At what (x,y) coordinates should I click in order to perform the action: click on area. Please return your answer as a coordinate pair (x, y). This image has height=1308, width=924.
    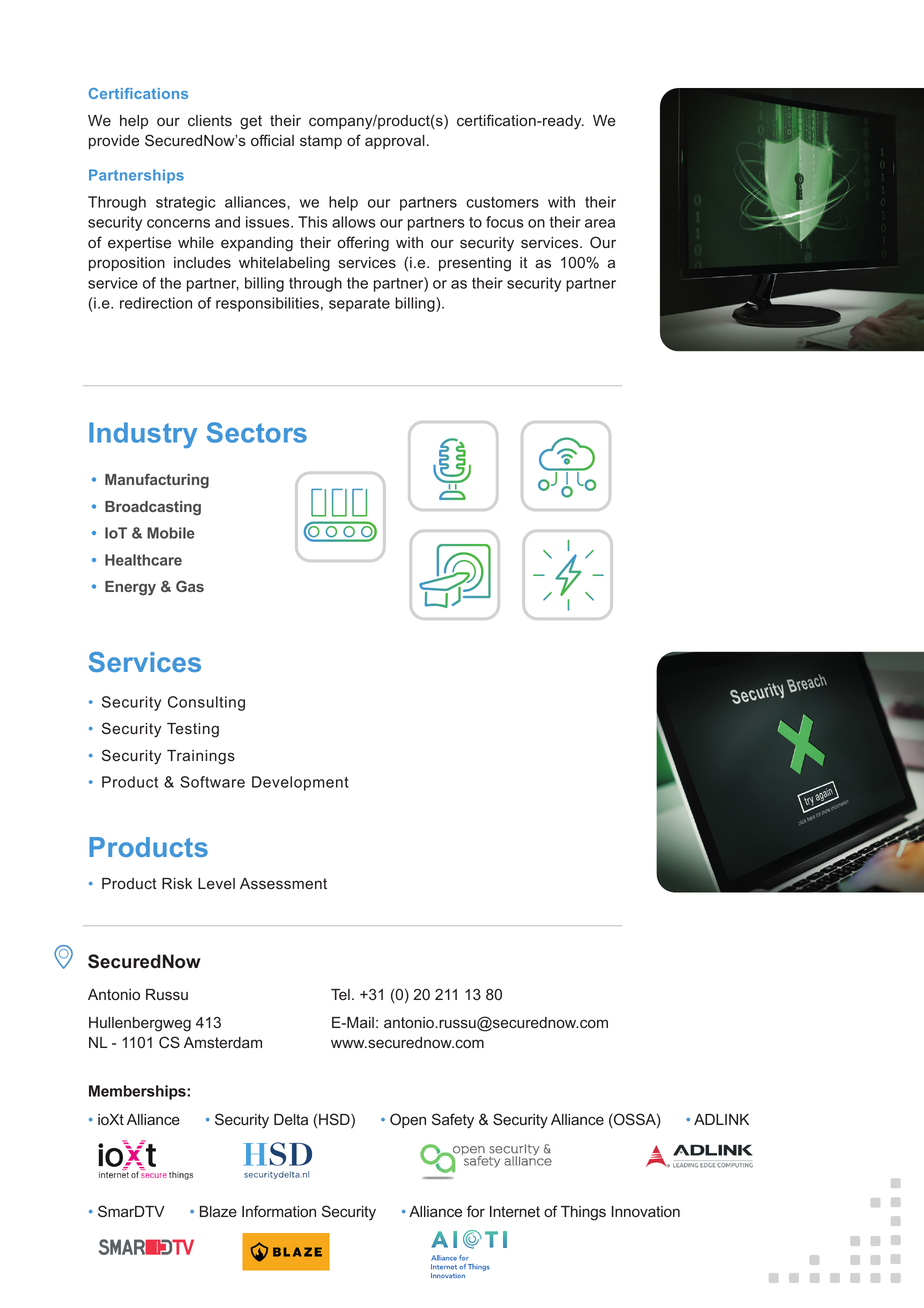
    Looking at the image, I should click on (600, 223).
